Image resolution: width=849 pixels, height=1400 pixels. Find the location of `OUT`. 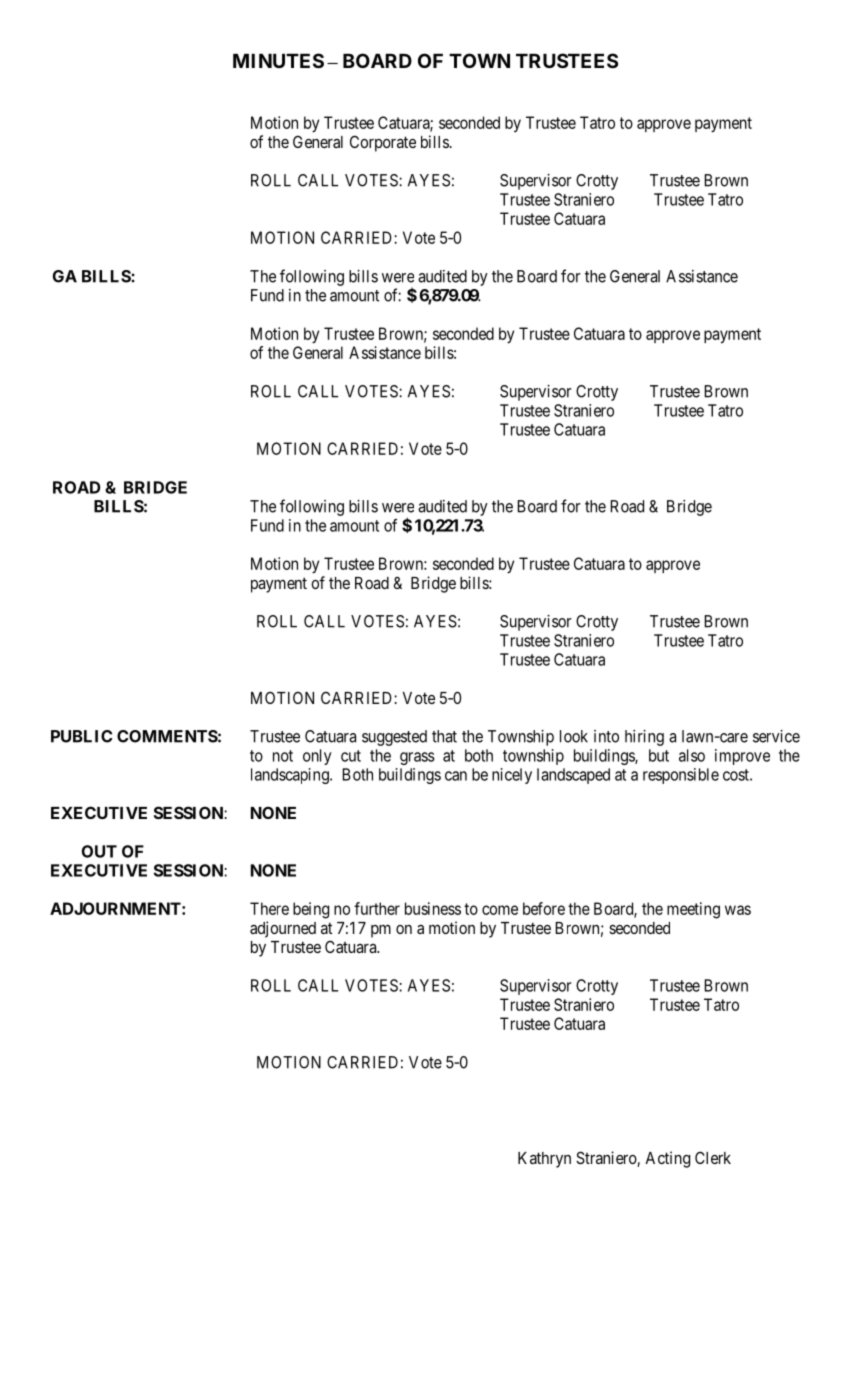

OUT is located at coordinates (99, 851).
